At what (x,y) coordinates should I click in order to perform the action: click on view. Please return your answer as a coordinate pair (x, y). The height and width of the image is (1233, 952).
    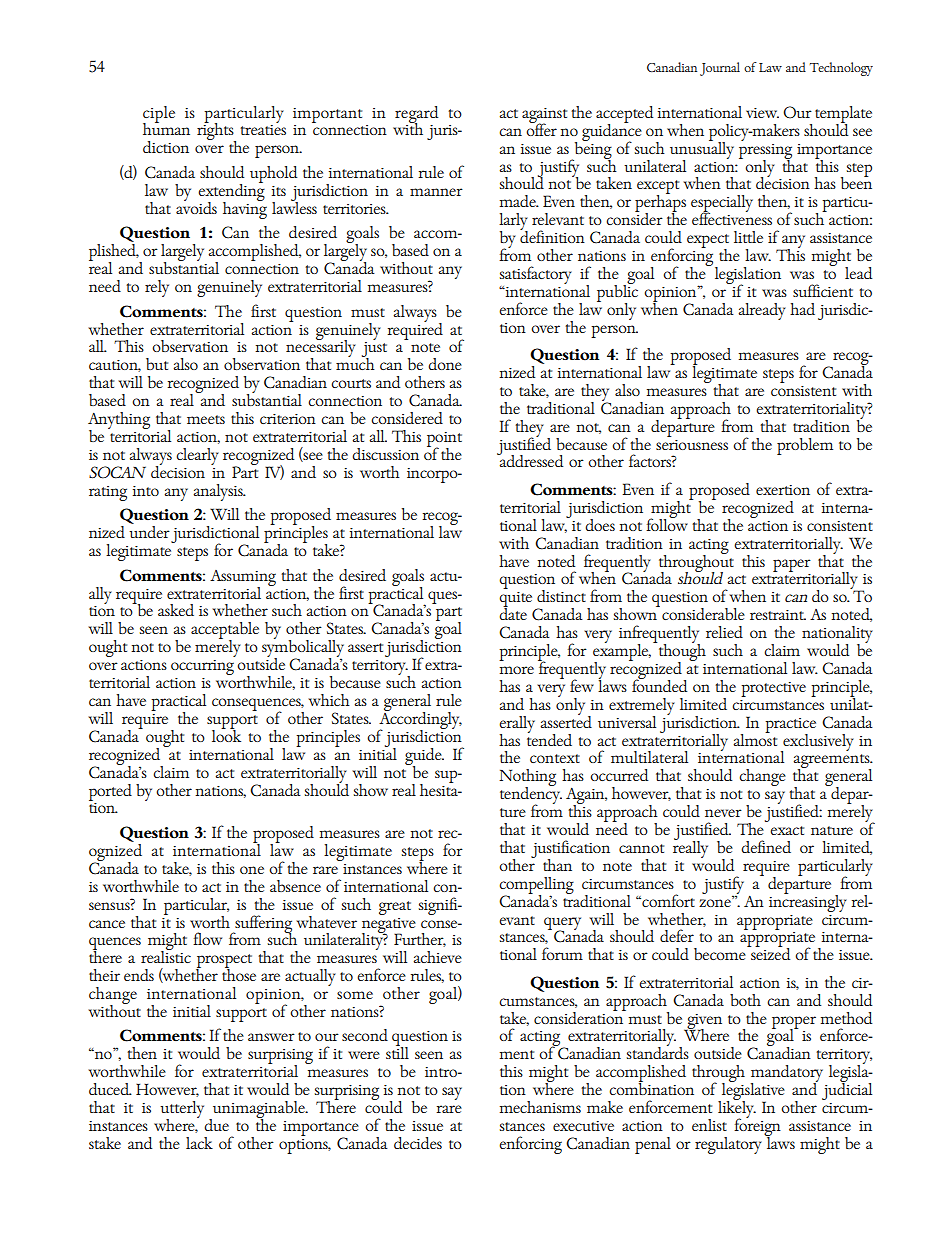
    Looking at the image, I should click on (762, 113).
